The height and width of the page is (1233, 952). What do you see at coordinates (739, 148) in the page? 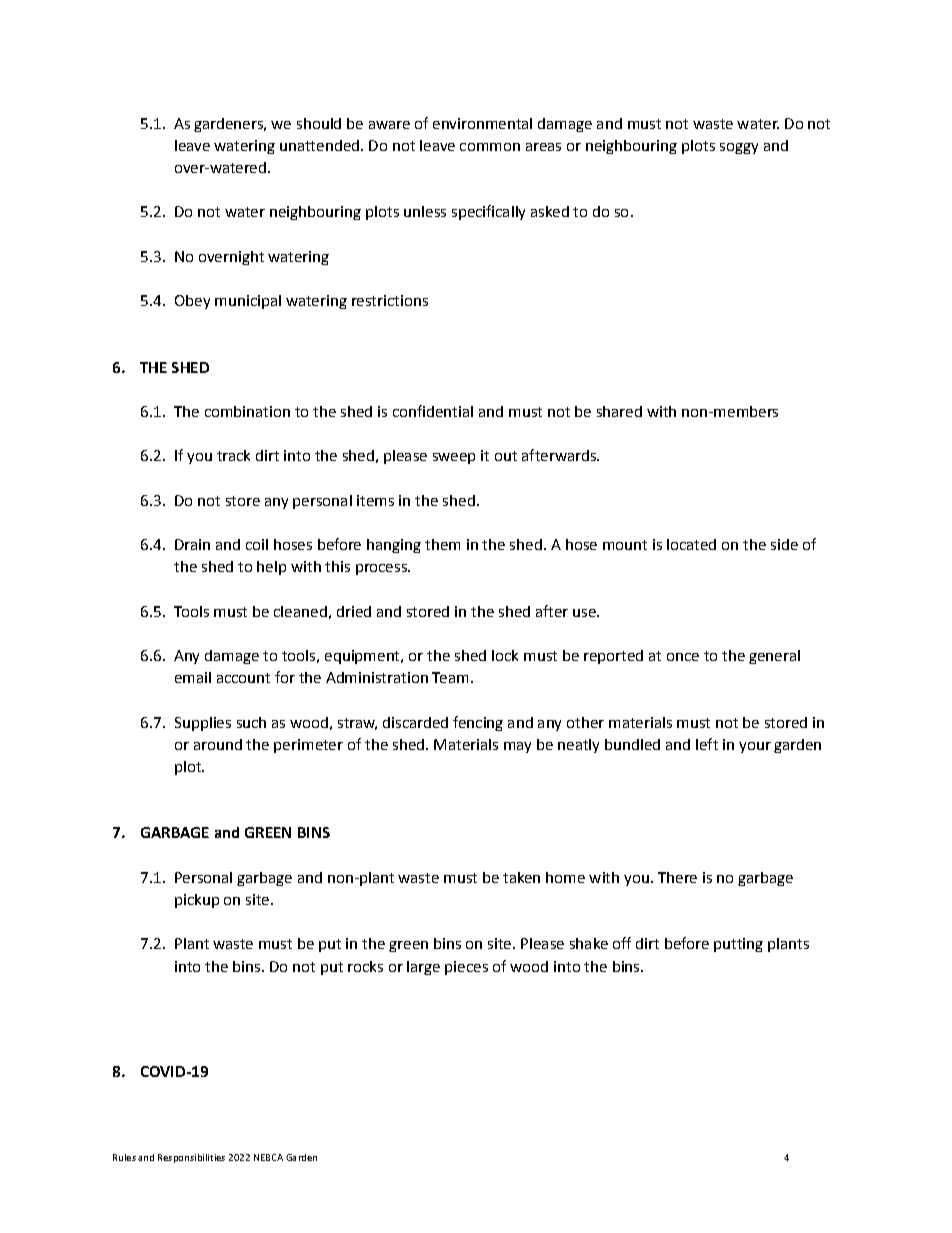
I see `soggy` at bounding box center [739, 148].
